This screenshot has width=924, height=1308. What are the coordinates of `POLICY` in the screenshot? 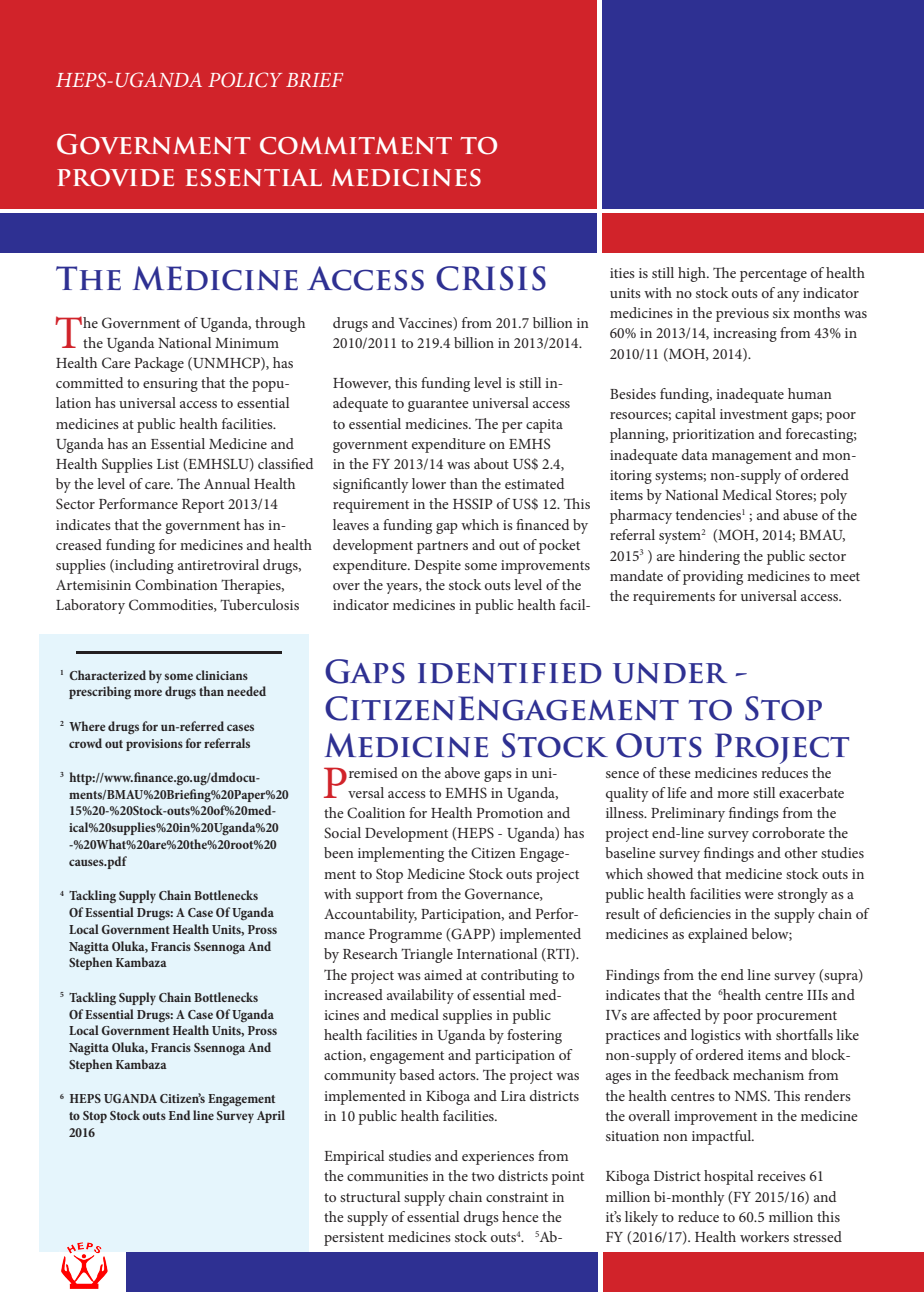 It's located at (245, 80).
